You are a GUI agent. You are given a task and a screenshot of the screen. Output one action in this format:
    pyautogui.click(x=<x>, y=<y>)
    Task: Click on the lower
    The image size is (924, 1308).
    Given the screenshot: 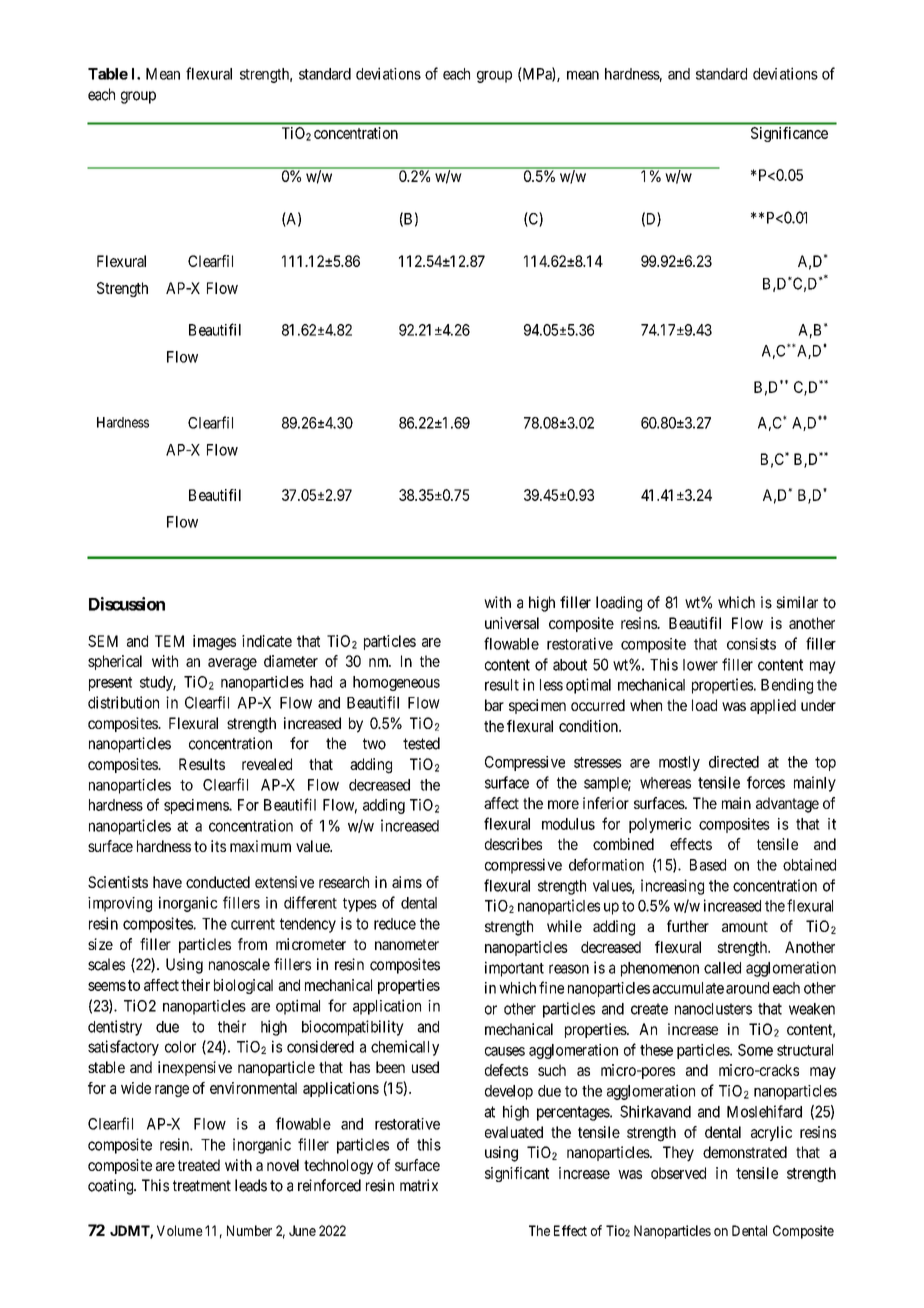 What is the action you would take?
    pyautogui.click(x=700, y=665)
